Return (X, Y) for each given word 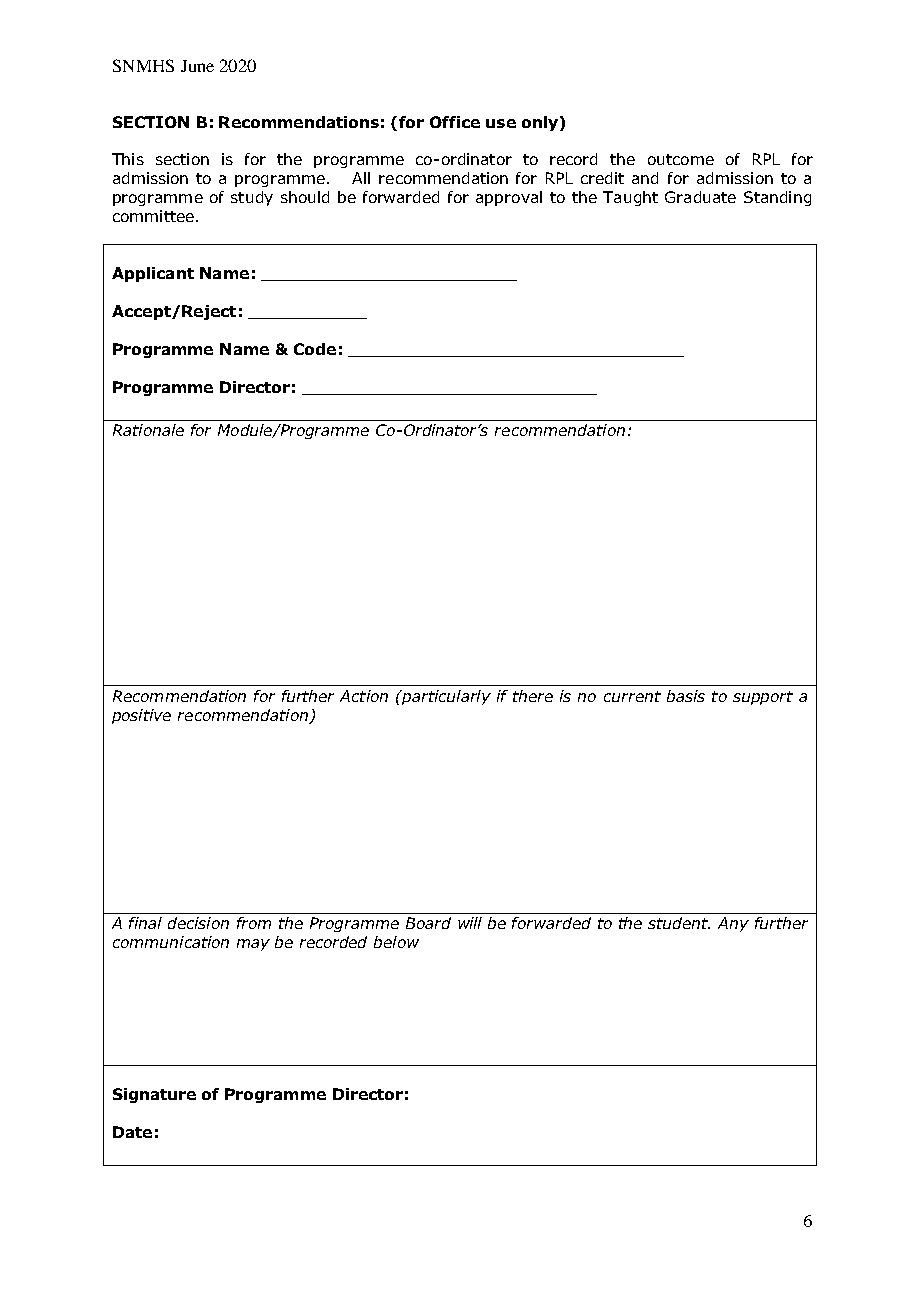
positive (141, 716)
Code (315, 349)
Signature (154, 1095)
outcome (681, 159)
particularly (445, 697)
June (197, 66)
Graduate (700, 197)
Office (455, 122)
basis (686, 696)
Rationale (148, 430)
